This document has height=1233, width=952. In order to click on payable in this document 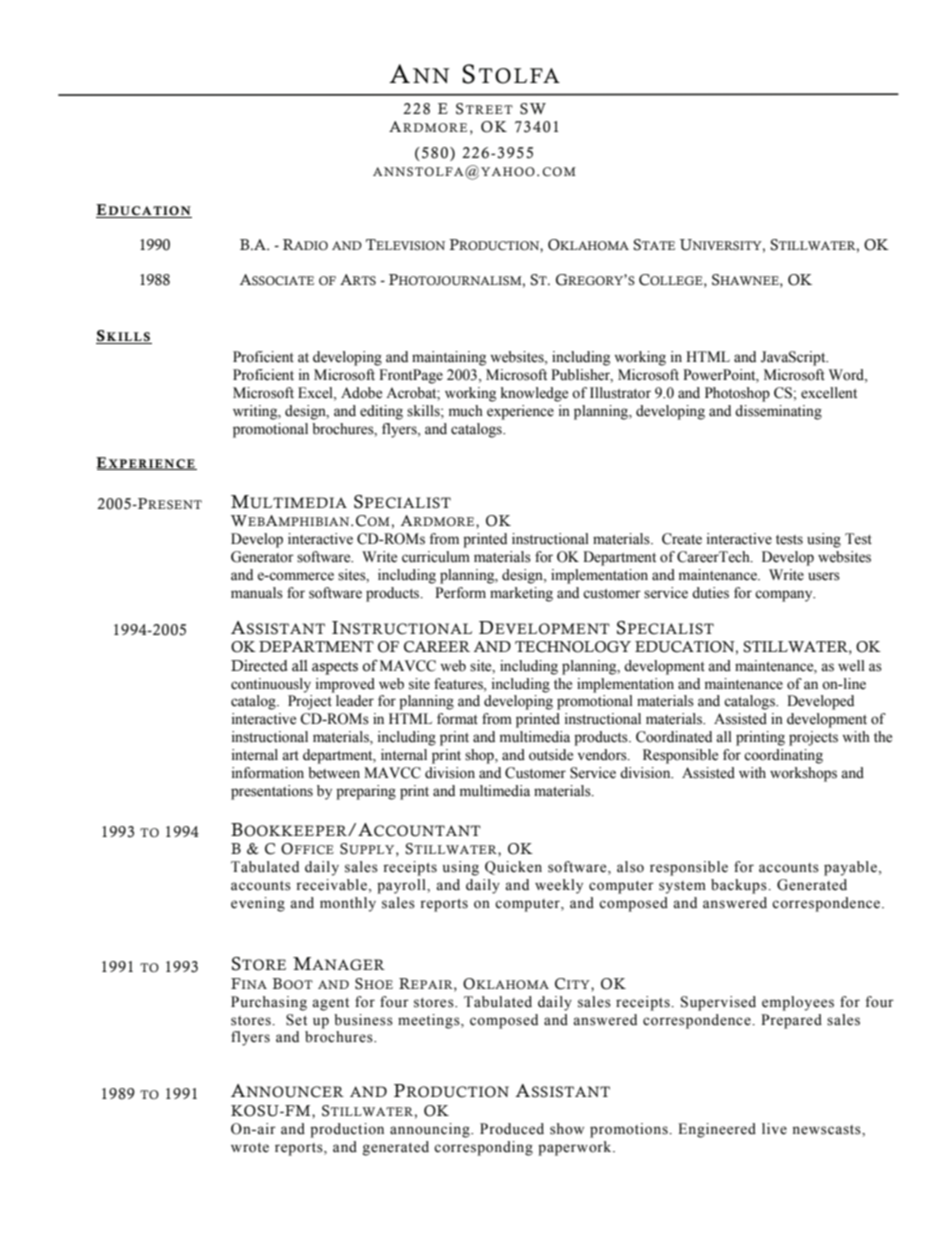, I will do `click(850, 868)`.
